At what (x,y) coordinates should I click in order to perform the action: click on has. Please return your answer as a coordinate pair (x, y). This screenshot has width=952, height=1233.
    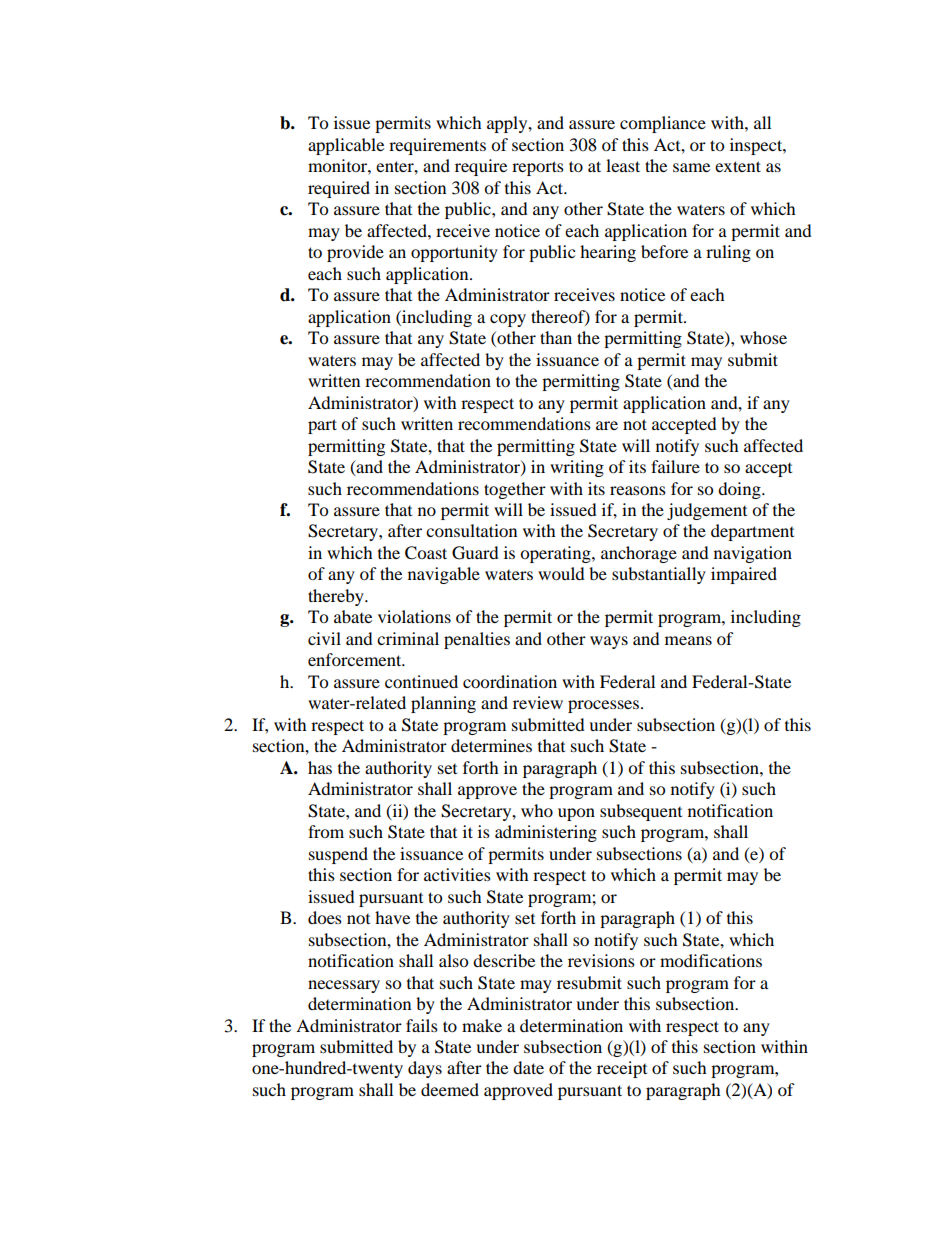
    Looking at the image, I should click on (320, 767).
